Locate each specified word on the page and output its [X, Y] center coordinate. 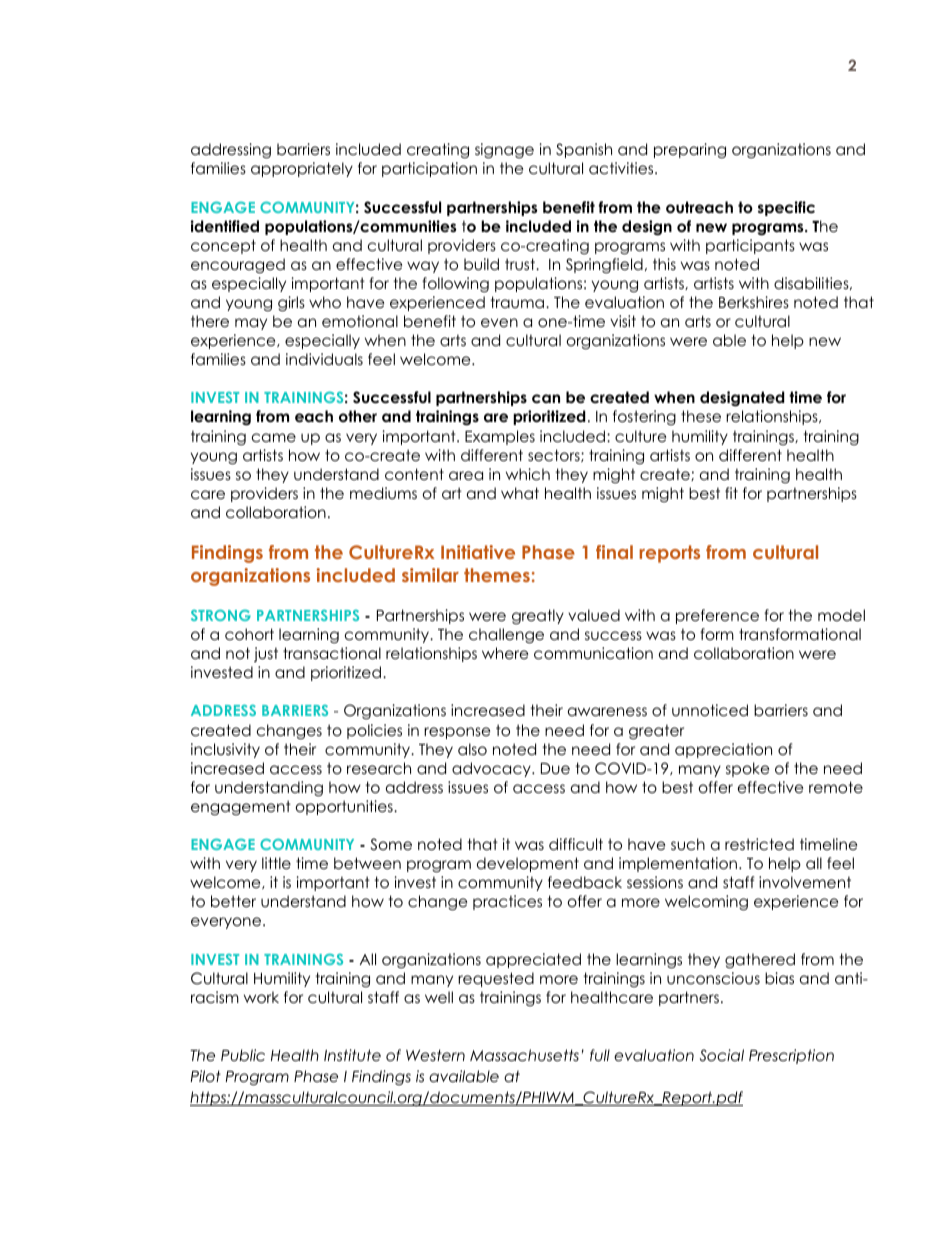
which [528, 474]
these [701, 416]
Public [243, 1055]
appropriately [302, 169]
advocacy [492, 769]
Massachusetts [524, 1055]
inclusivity [225, 750]
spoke [748, 769]
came [274, 438]
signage [504, 151]
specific [786, 208]
